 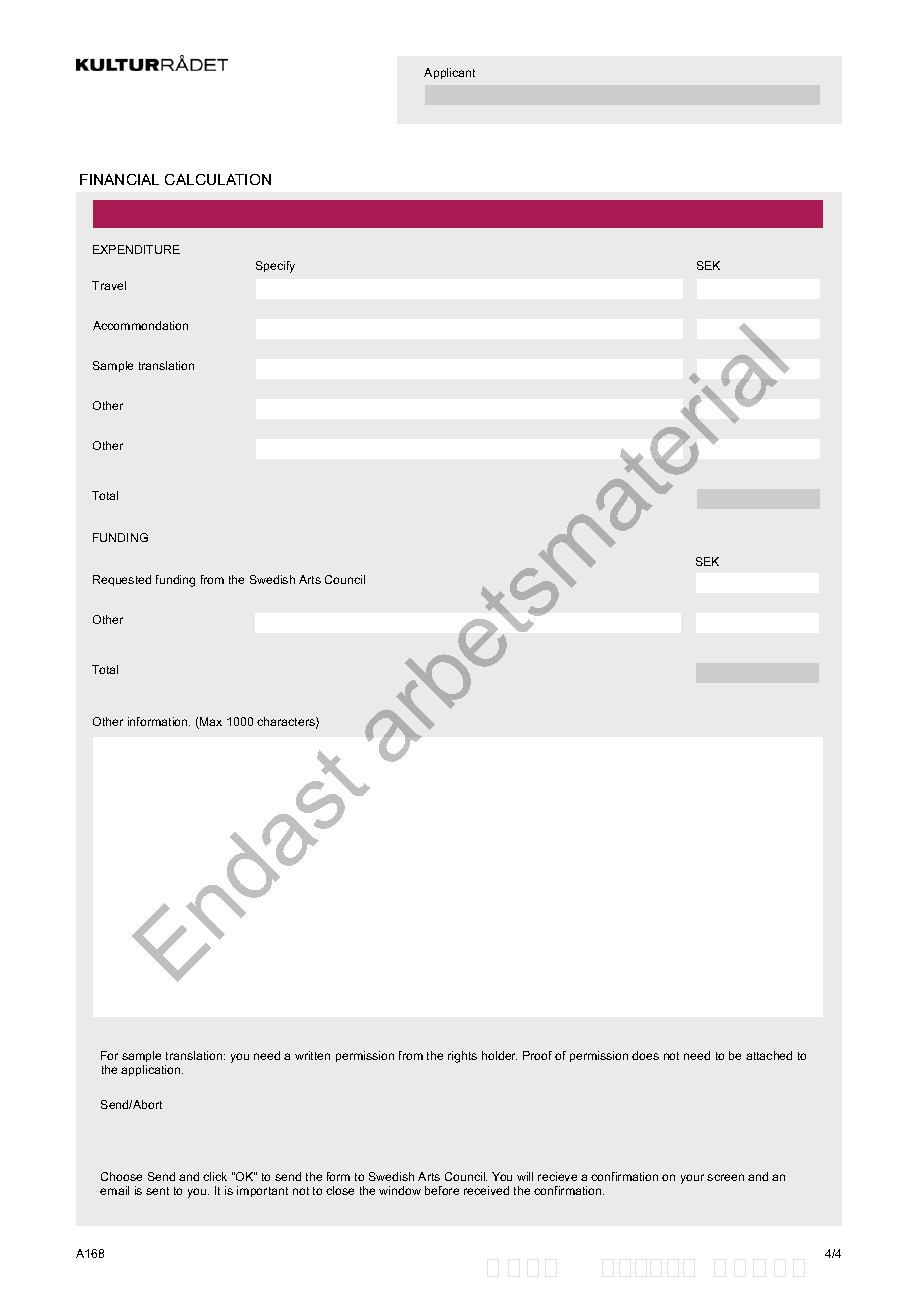 What do you see at coordinates (645, 1055) in the screenshot?
I see `does` at bounding box center [645, 1055].
